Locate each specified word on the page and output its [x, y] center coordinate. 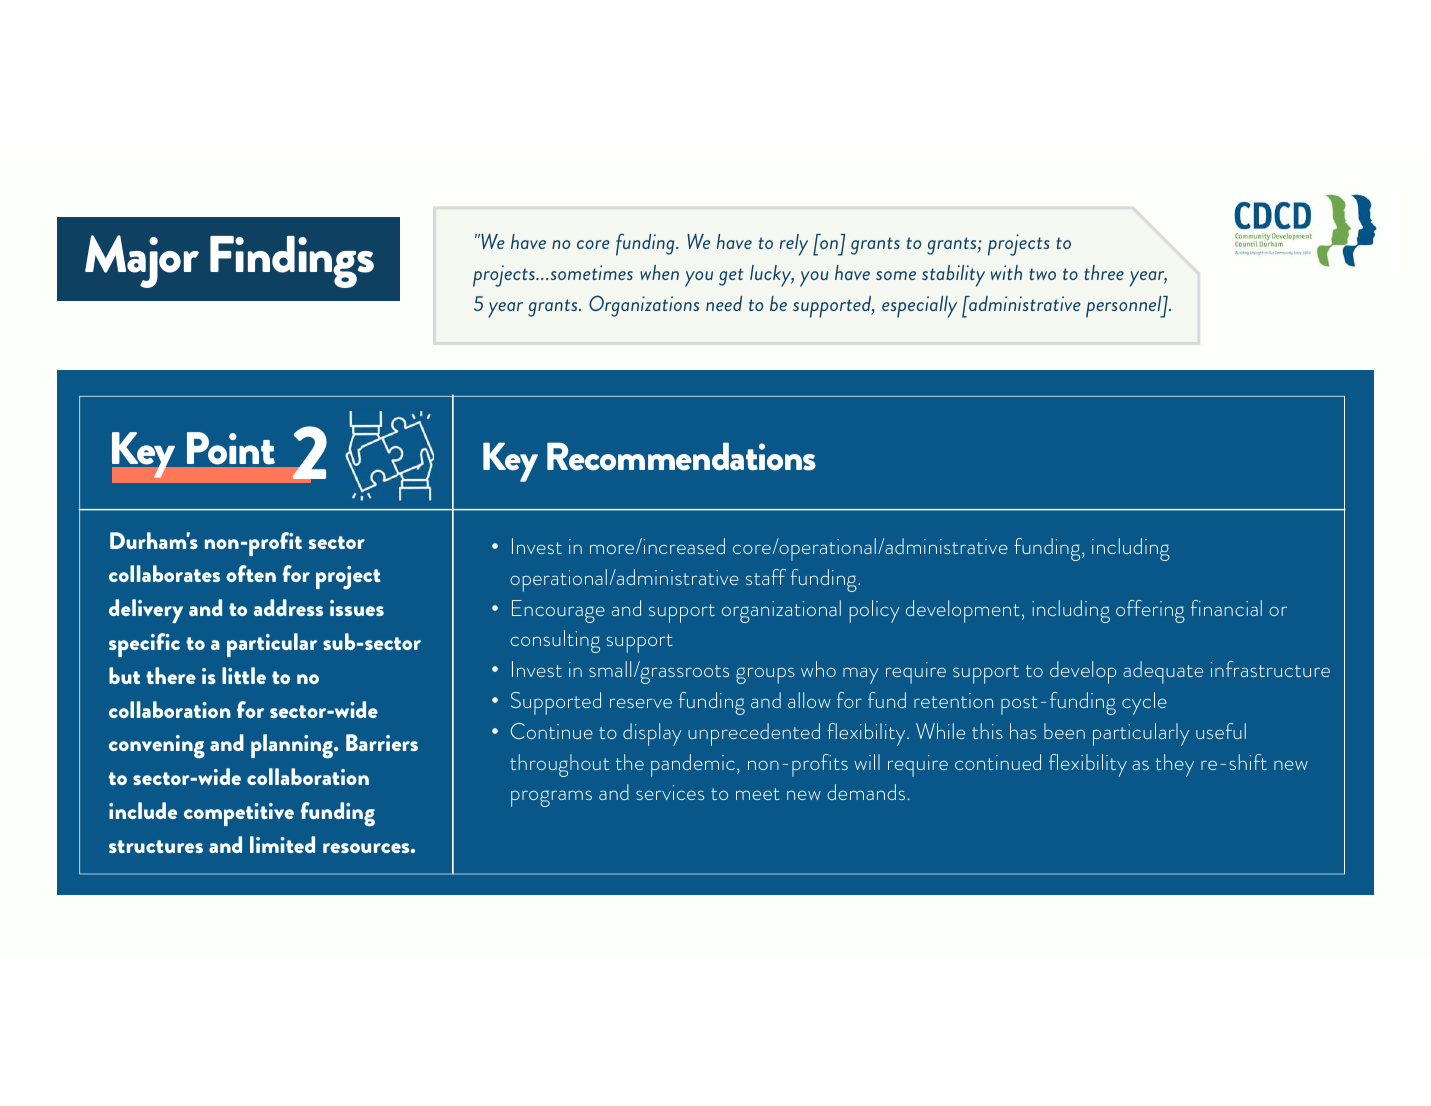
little [244, 675]
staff [766, 577]
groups [765, 675]
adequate [1163, 672]
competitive [239, 814]
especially [919, 307]
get [731, 277]
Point [231, 448]
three [1104, 272]
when [659, 272]
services [670, 792]
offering [1150, 611]
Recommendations [681, 456]
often [251, 573]
